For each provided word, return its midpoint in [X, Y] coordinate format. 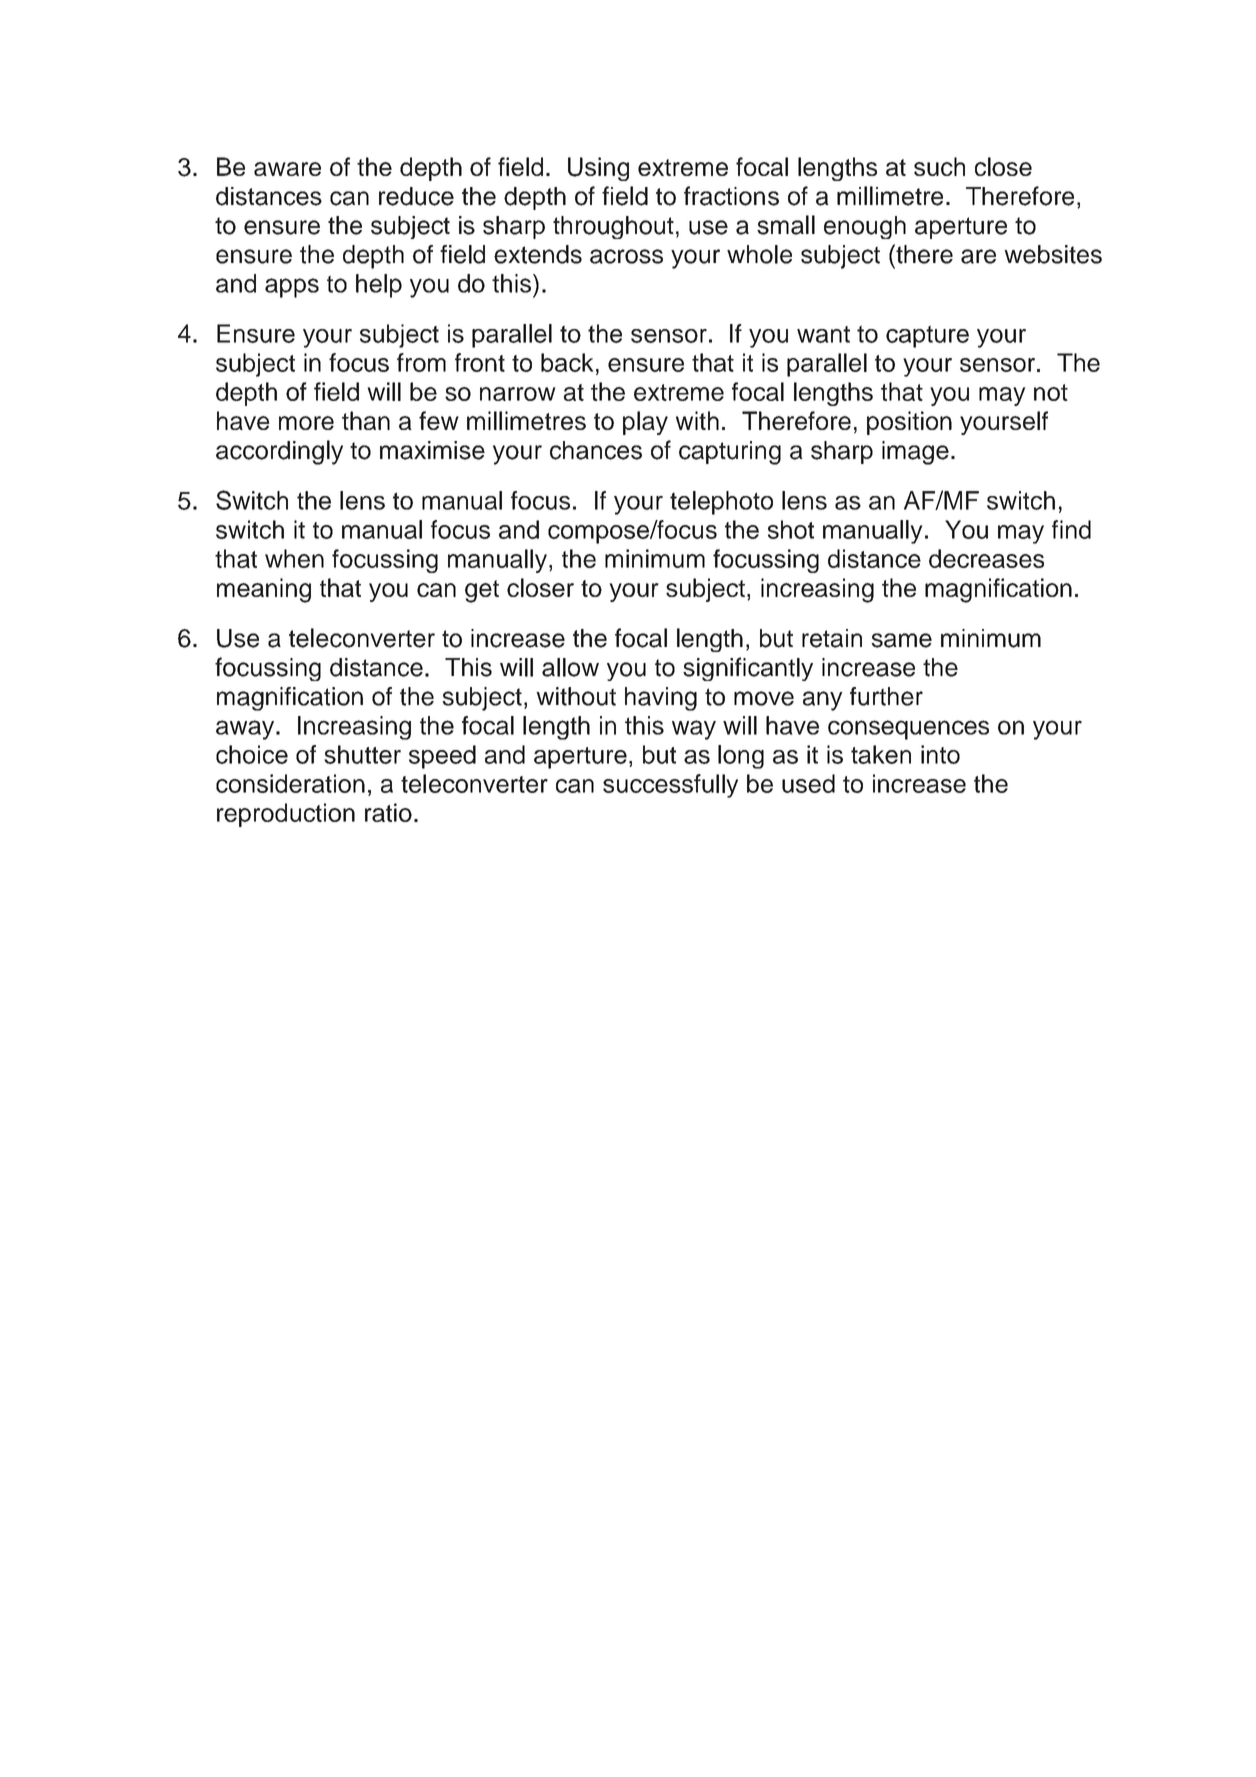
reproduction [286, 815]
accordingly [279, 452]
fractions [731, 196]
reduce [416, 196]
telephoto [721, 503]
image [915, 453]
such [939, 166]
